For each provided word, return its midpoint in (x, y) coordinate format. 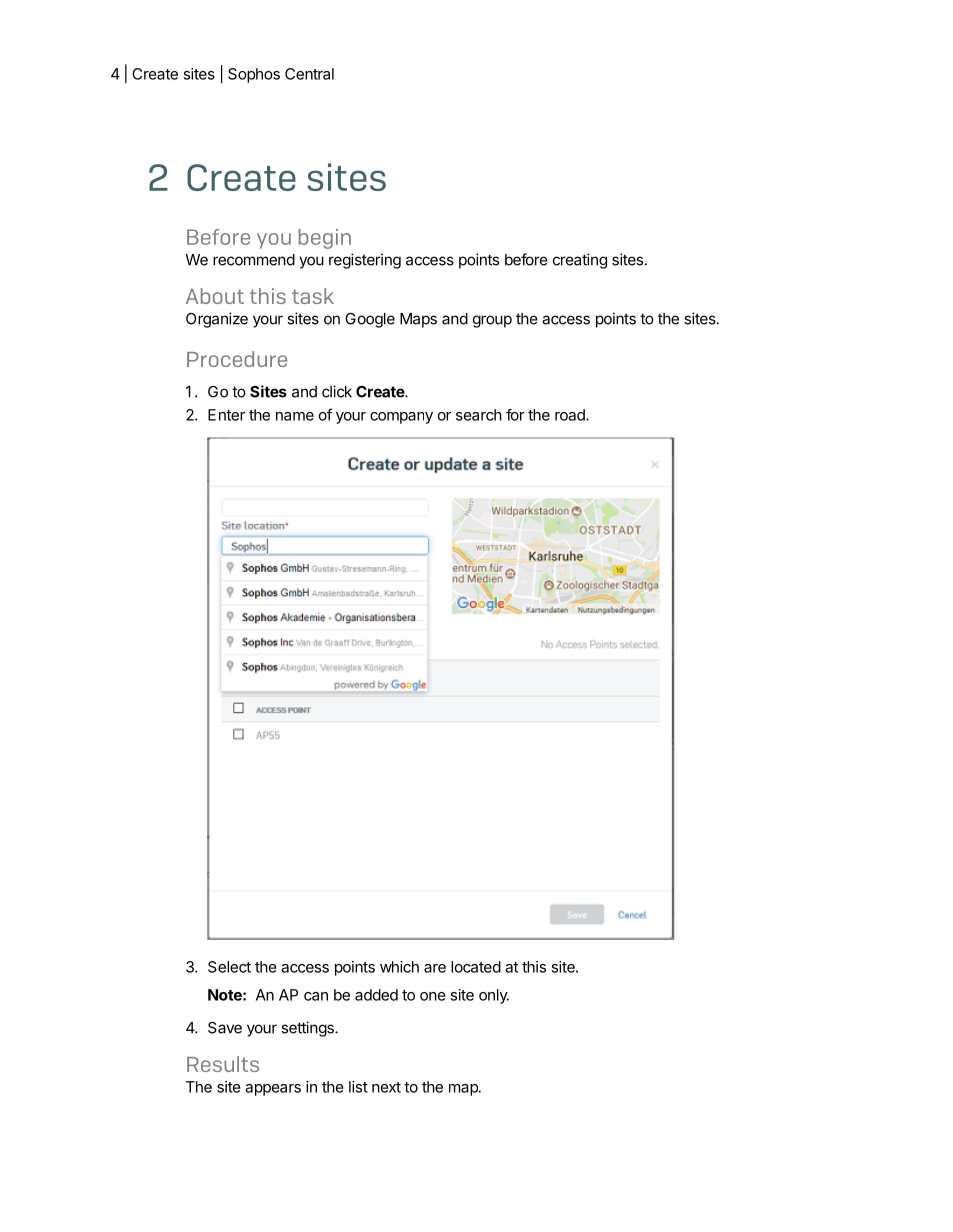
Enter (226, 415)
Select (229, 967)
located (476, 967)
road (571, 415)
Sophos (254, 75)
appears (273, 1090)
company (401, 418)
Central (309, 74)
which (399, 967)
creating (580, 261)
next (386, 1087)
